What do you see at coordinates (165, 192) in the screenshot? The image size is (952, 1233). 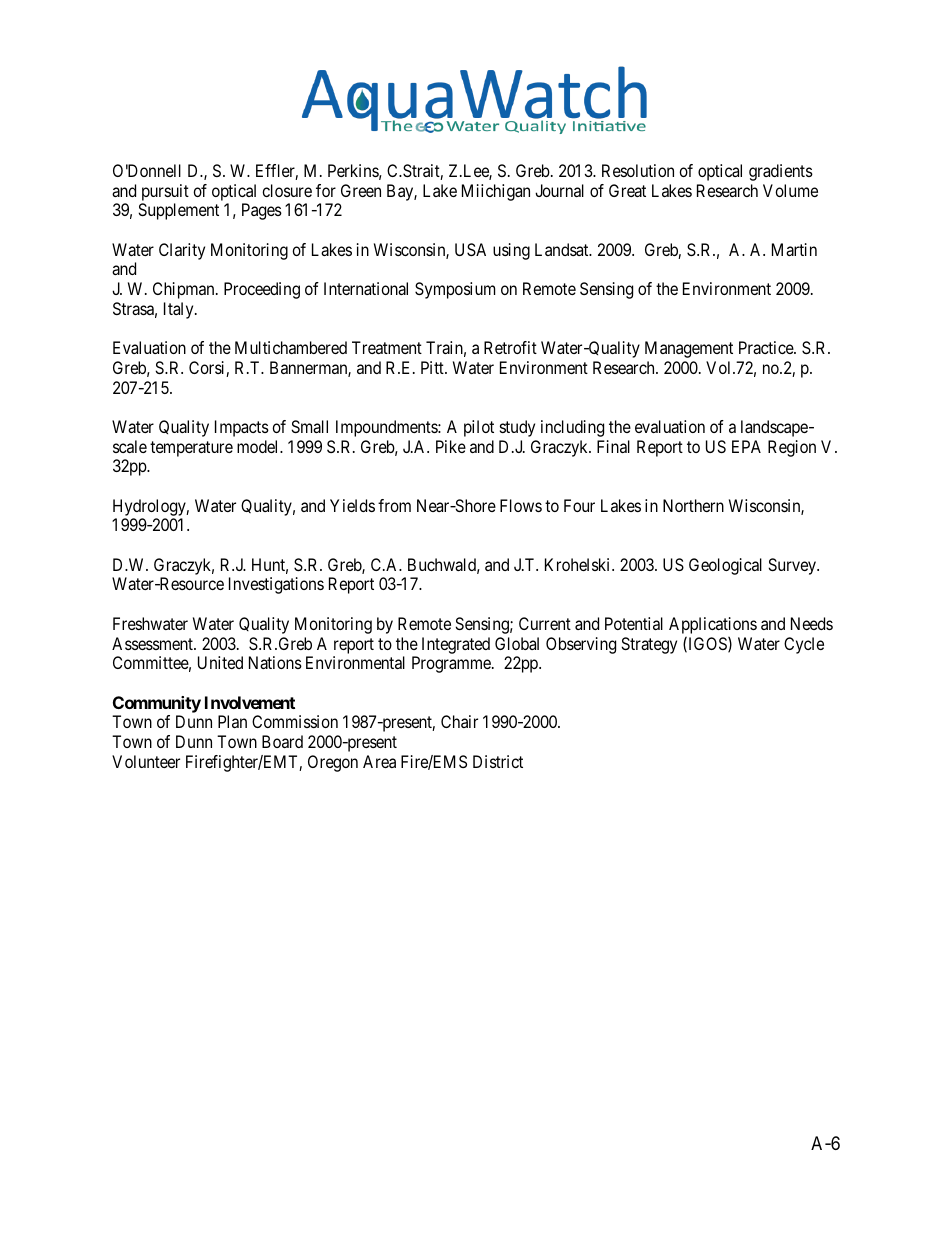 I see `pursuit` at bounding box center [165, 192].
